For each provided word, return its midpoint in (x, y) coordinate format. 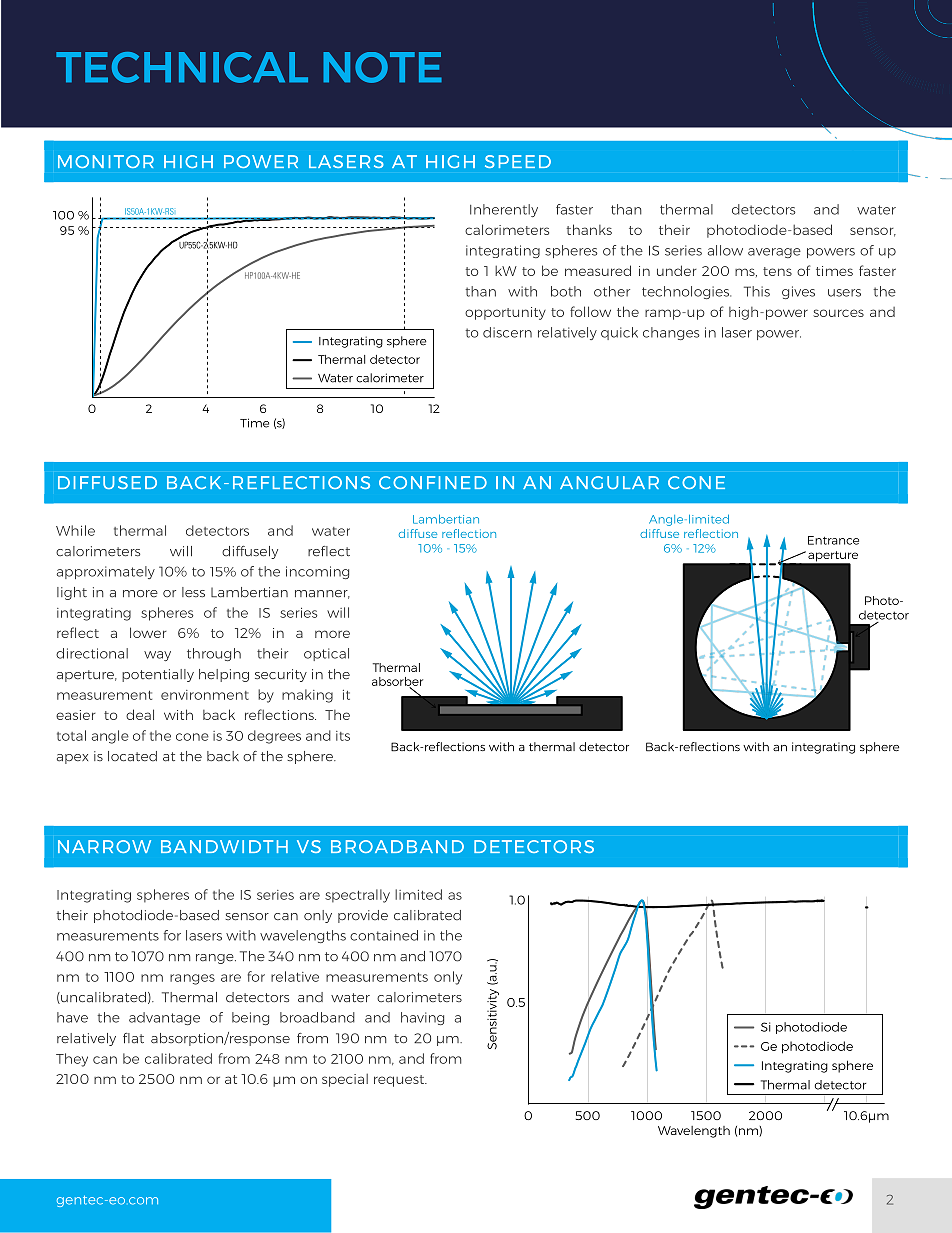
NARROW (104, 846)
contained (384, 935)
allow (725, 250)
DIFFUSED (107, 482)
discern (507, 332)
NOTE (382, 67)
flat (133, 1038)
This (757, 291)
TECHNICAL (182, 67)
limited (418, 894)
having (422, 1018)
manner (322, 594)
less (193, 592)
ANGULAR (609, 482)
